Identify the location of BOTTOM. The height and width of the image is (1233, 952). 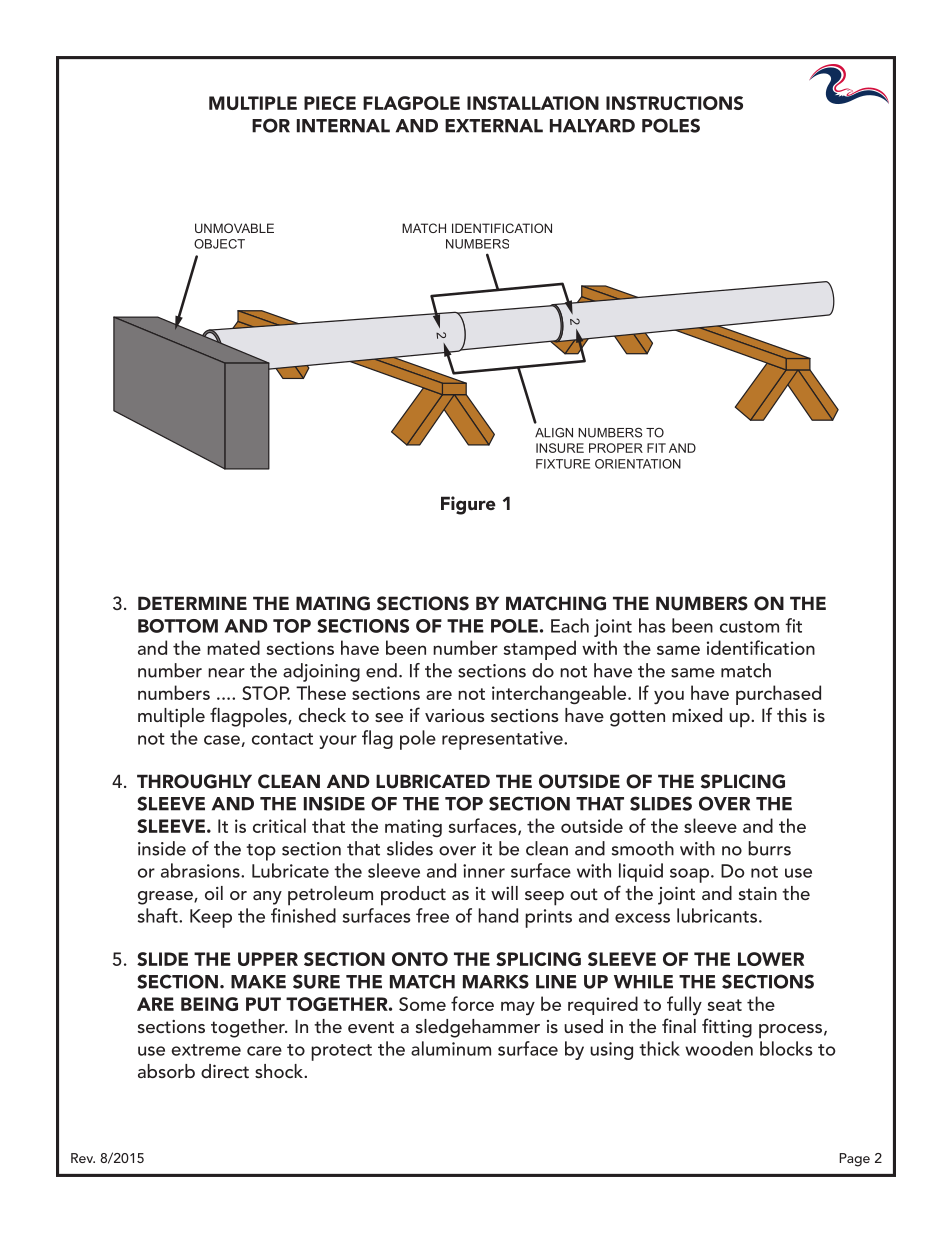
(178, 626).
